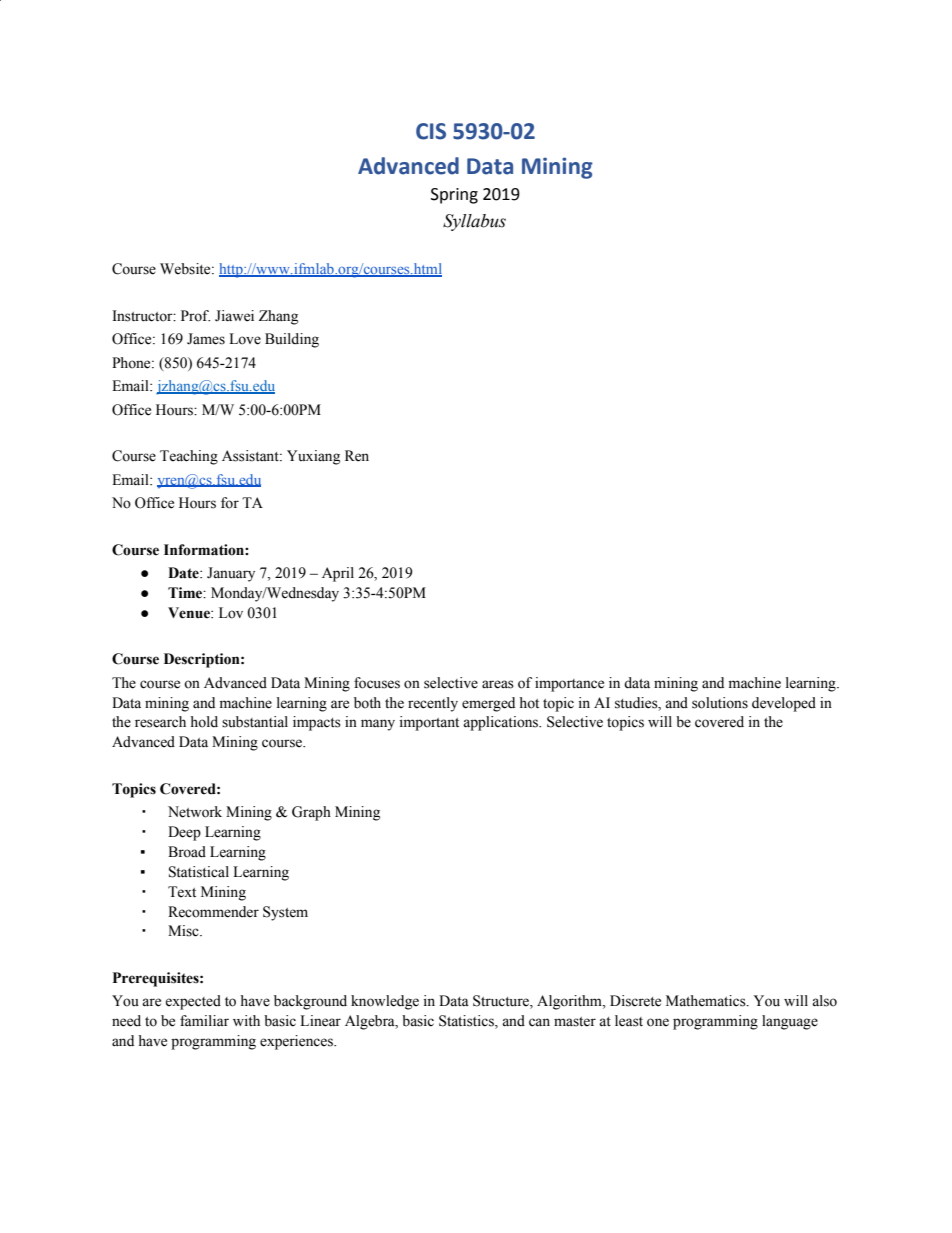 The image size is (952, 1233). I want to click on familiar, so click(204, 1020).
